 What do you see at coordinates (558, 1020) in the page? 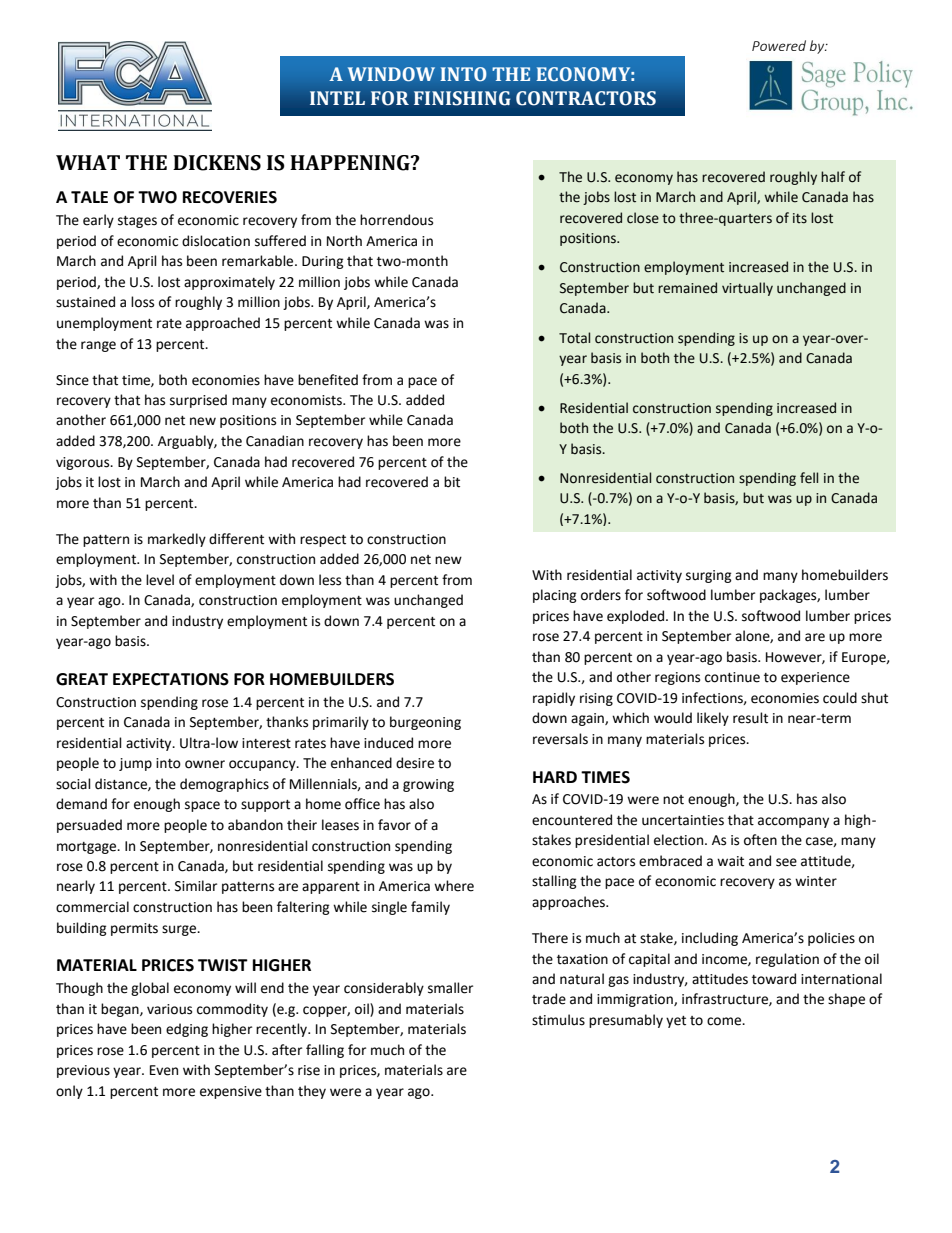
I see `stimulus` at bounding box center [558, 1020].
